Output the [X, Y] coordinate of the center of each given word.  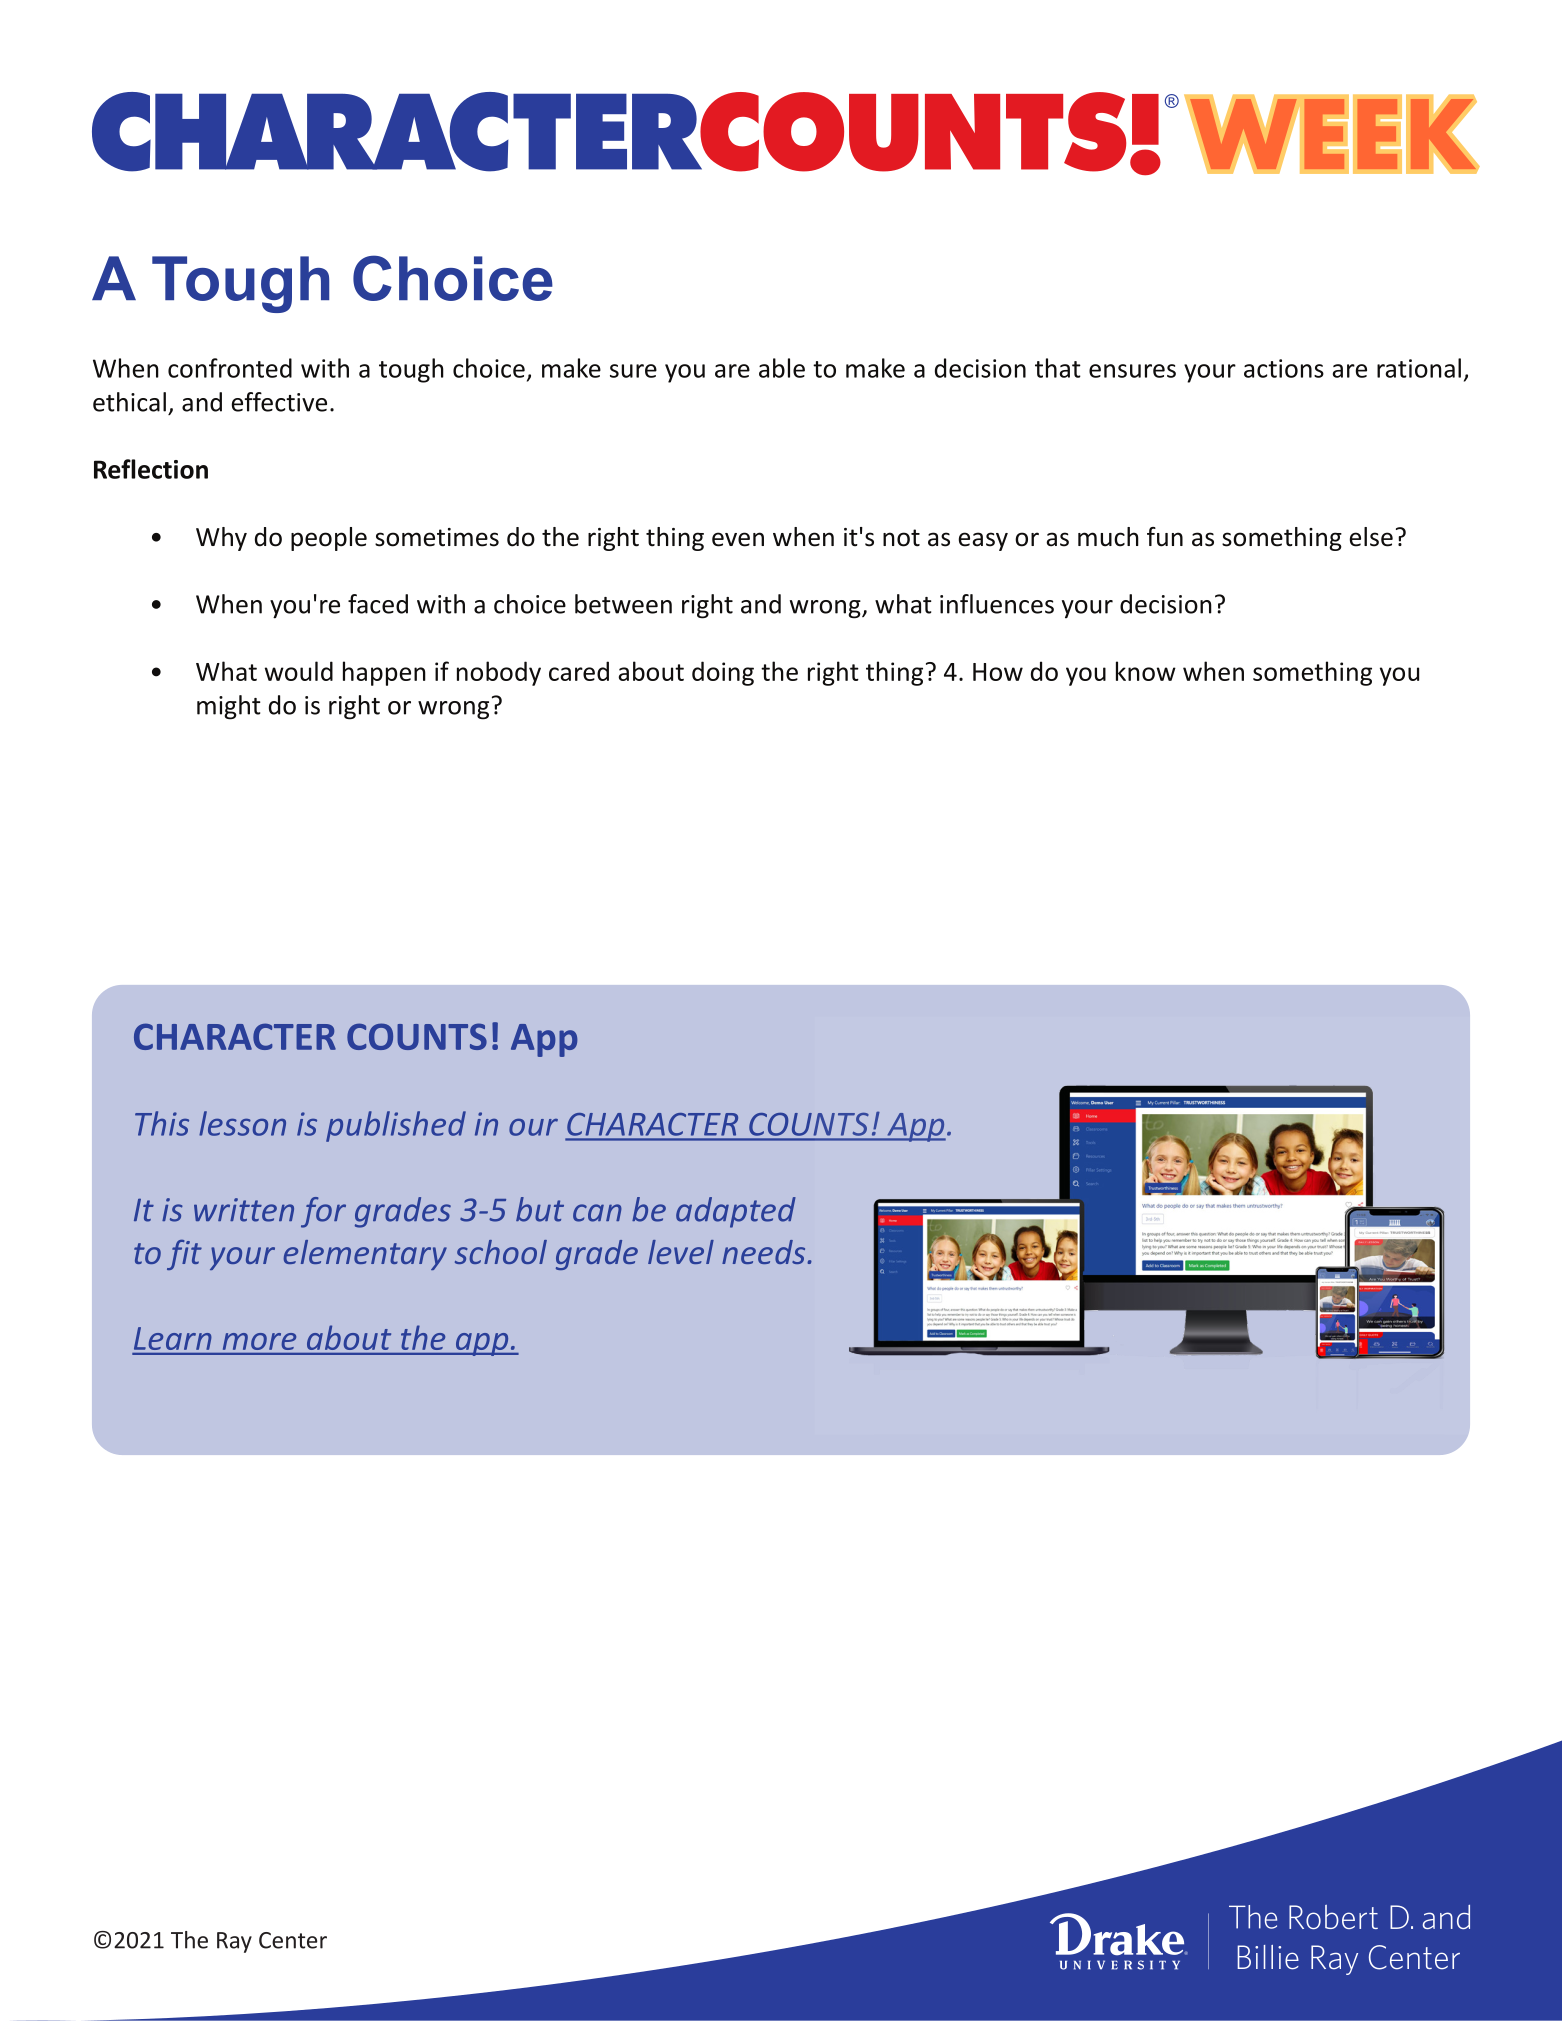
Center [293, 1940]
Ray [234, 1942]
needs [765, 1252]
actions [1284, 368]
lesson [242, 1123]
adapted [736, 1212]
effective [279, 402]
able [782, 368]
